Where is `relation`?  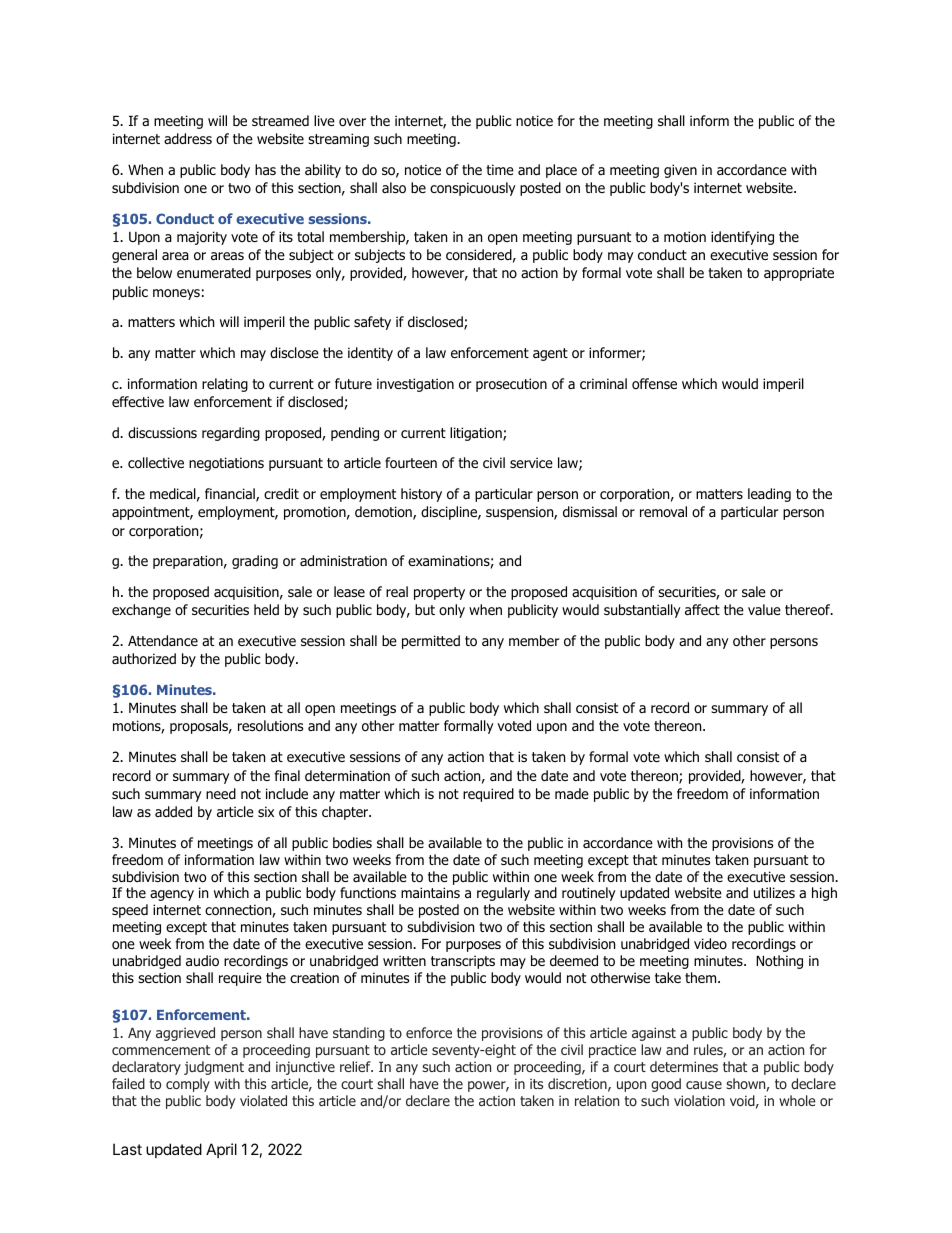
relation is located at coordinates (597, 1100).
